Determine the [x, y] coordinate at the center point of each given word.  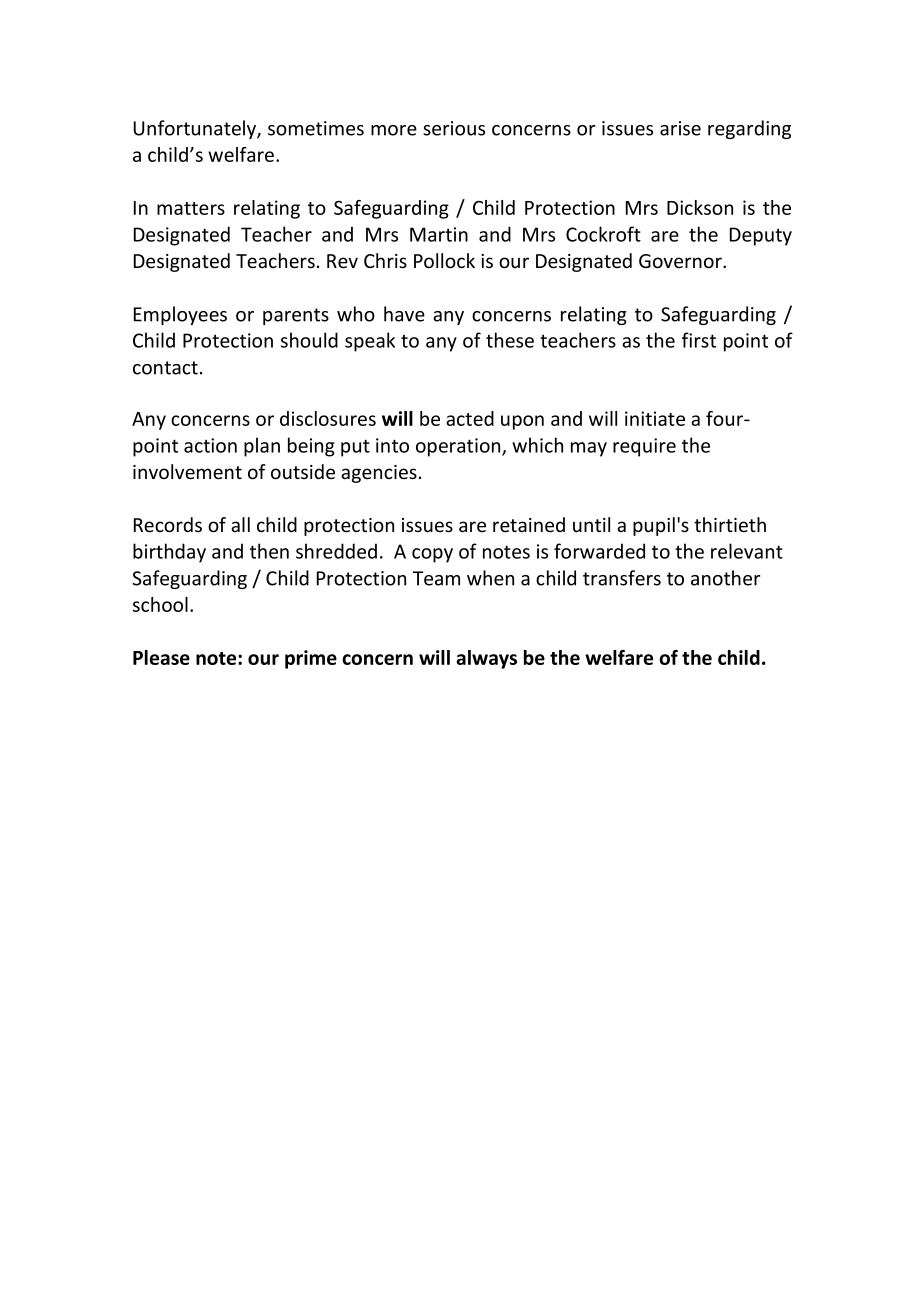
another [725, 578]
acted [470, 418]
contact [165, 368]
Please [161, 657]
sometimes [316, 128]
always [486, 659]
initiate [655, 418]
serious [454, 128]
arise [680, 128]
